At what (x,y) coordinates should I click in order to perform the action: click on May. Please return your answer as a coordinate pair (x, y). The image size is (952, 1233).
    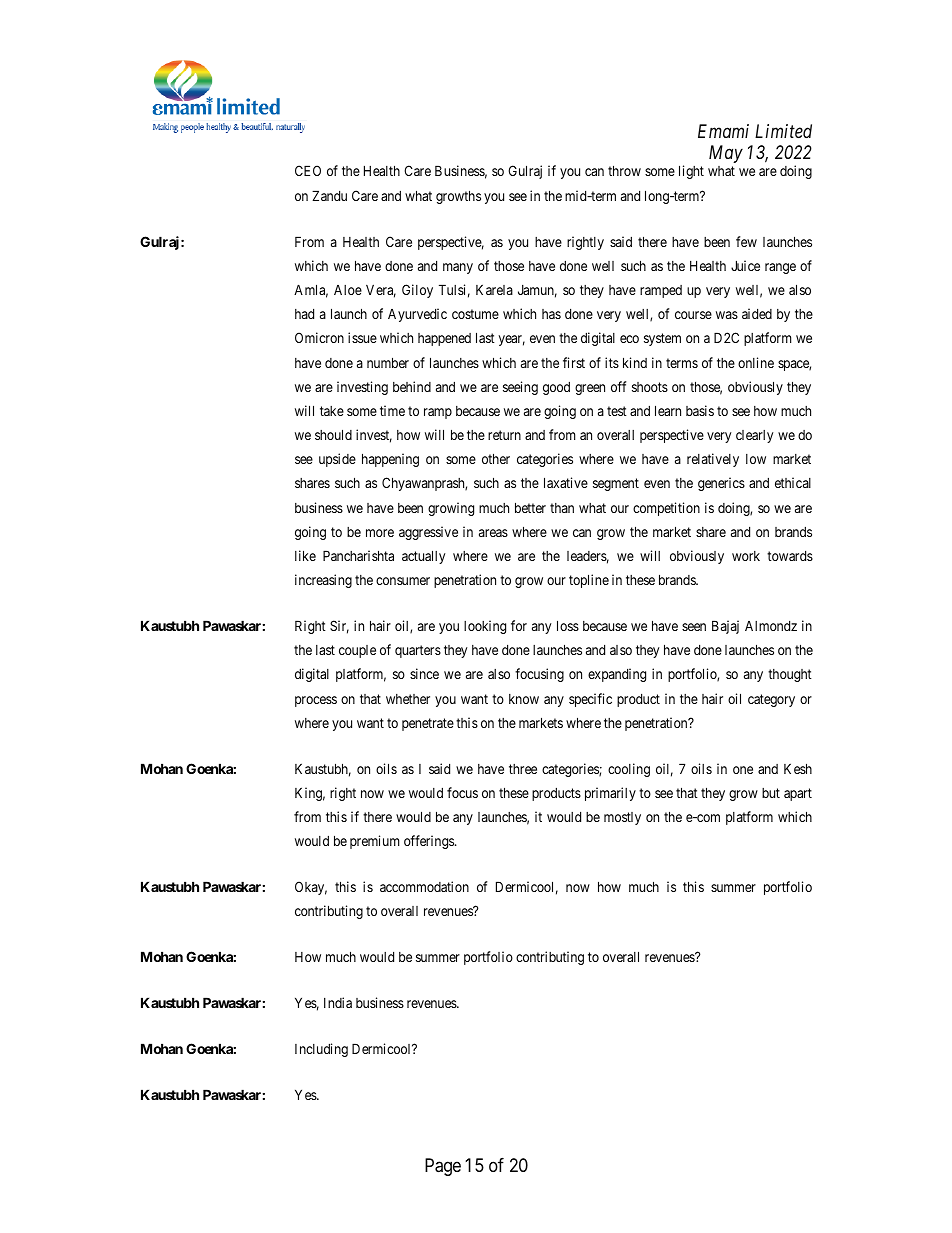
    Looking at the image, I should click on (726, 154).
